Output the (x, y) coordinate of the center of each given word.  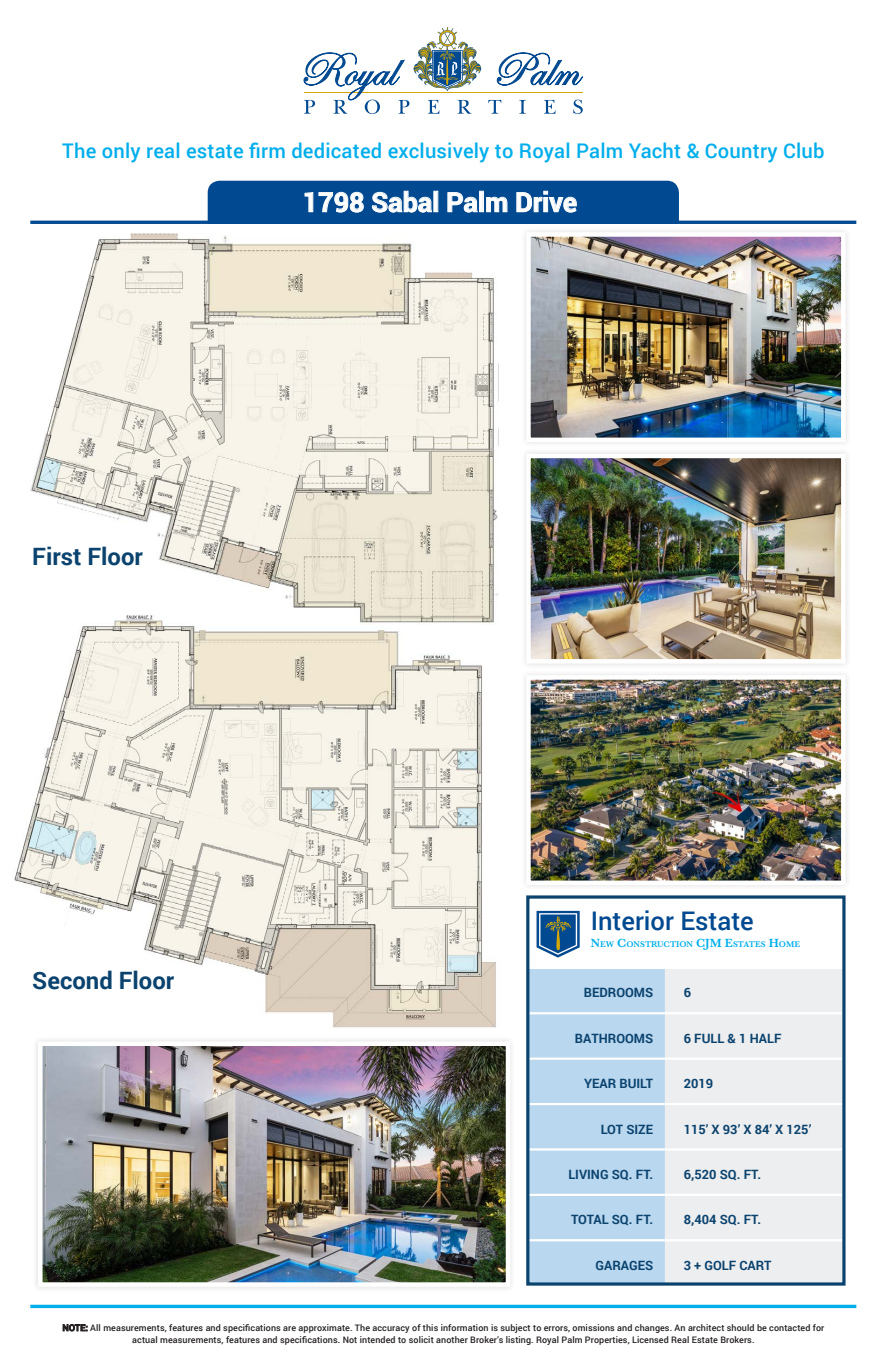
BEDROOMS (618, 992)
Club (804, 150)
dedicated (336, 150)
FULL (709, 1038)
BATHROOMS (614, 1038)
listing (519, 1340)
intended (377, 1339)
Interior (633, 920)
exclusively (438, 152)
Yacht (654, 150)
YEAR (600, 1083)
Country (741, 153)
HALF (765, 1038)
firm (267, 150)
